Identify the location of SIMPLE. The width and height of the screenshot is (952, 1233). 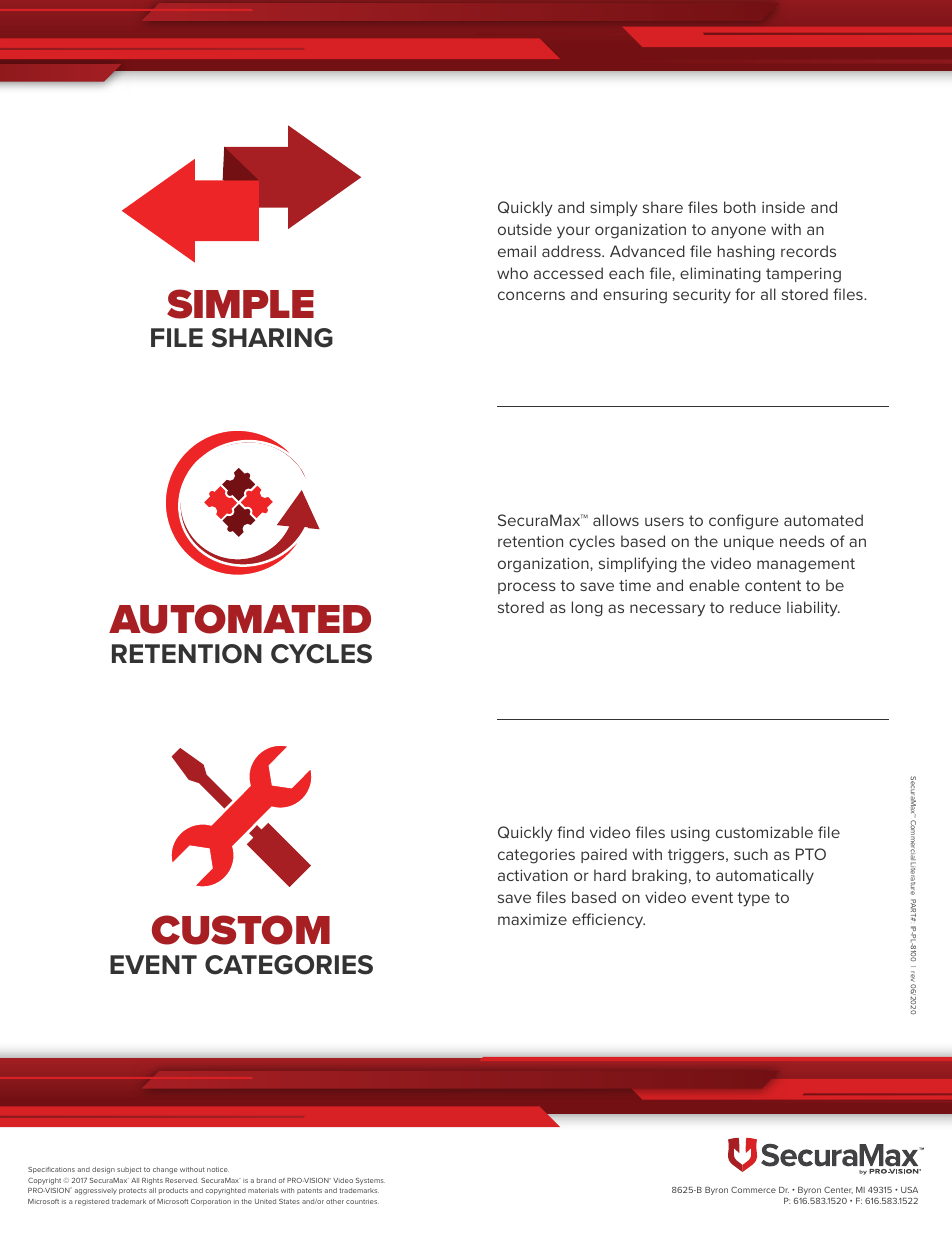
(240, 304).
